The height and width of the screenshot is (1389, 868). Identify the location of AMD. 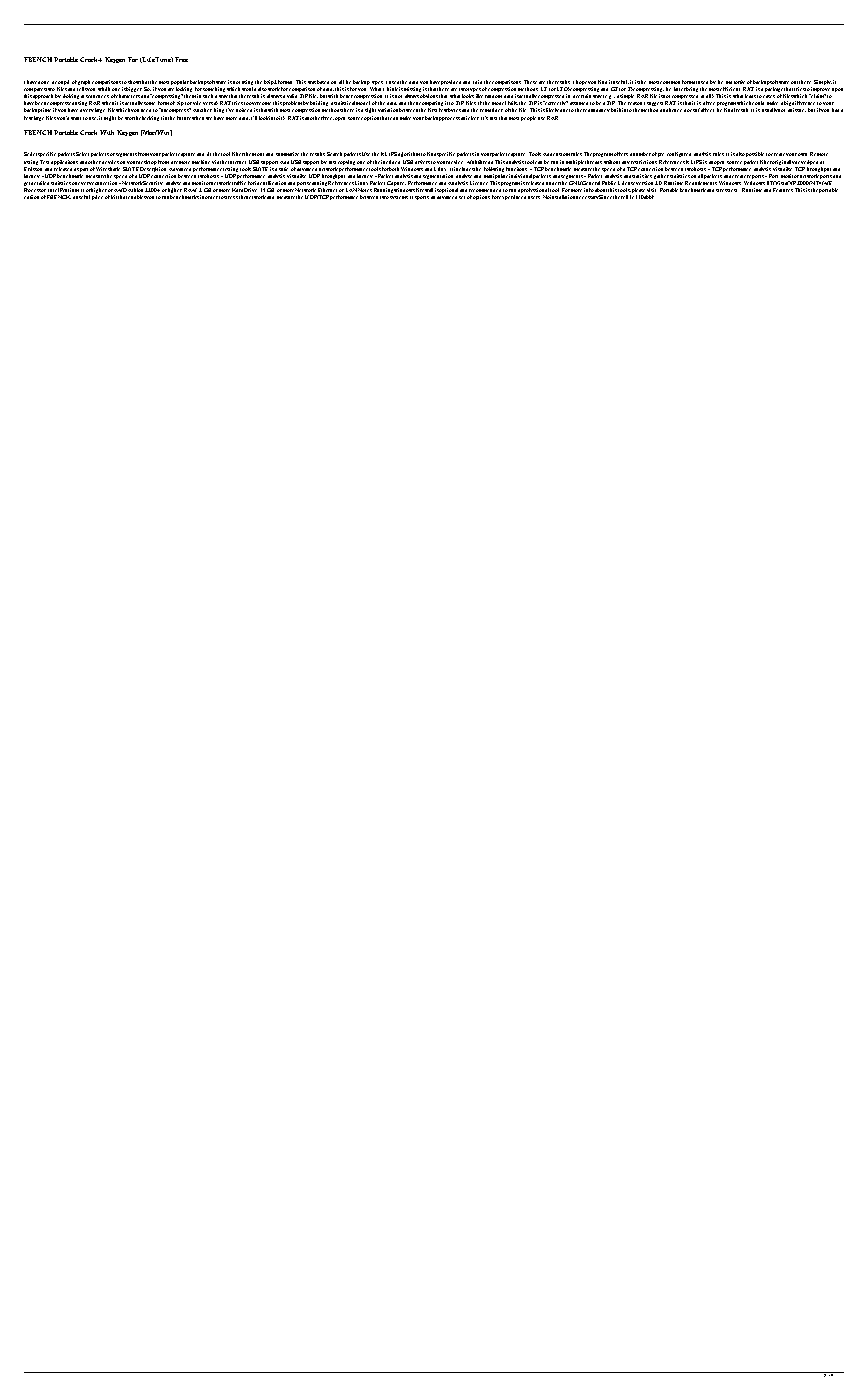
(121, 190).
